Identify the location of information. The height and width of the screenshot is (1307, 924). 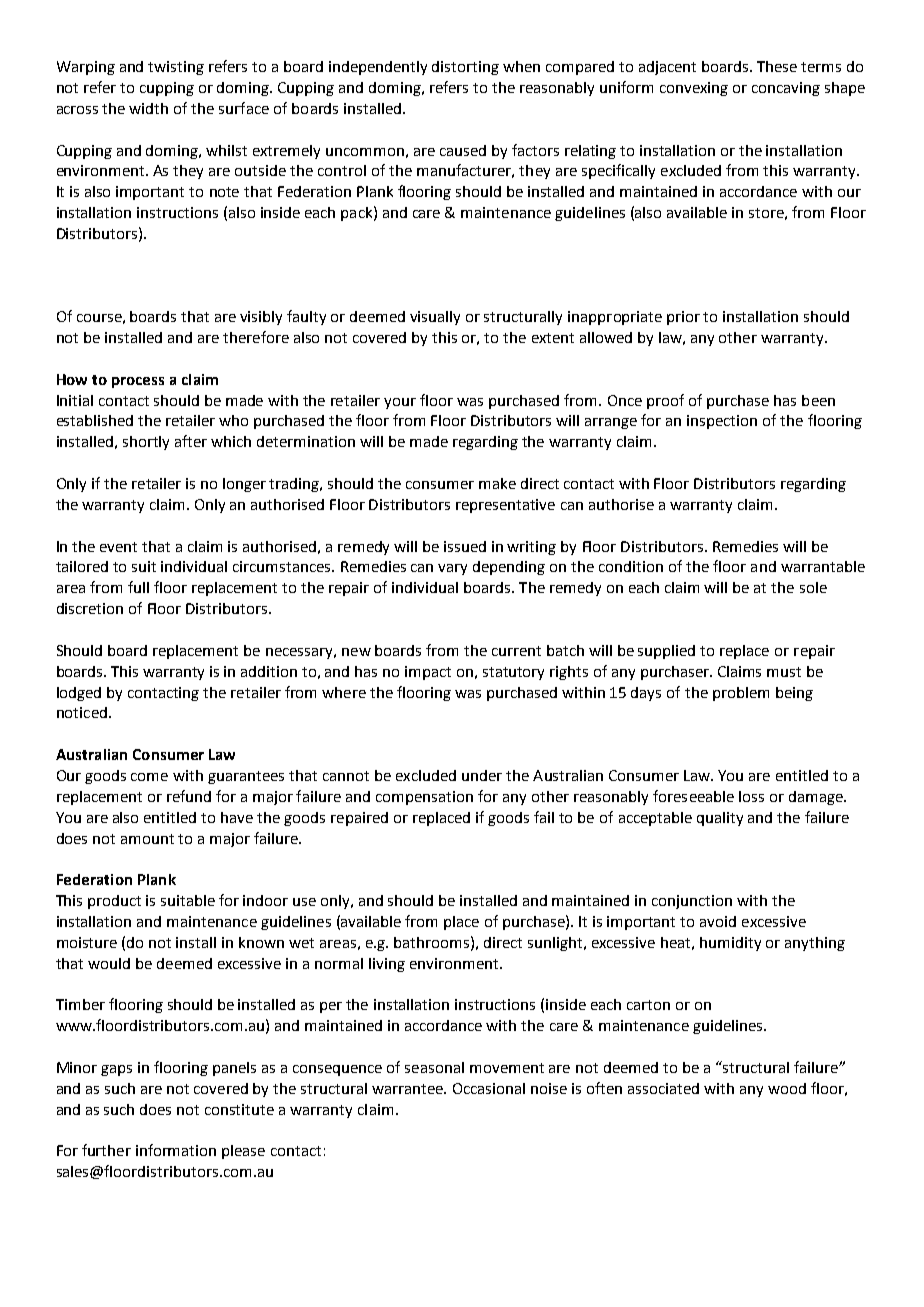
(176, 1150).
